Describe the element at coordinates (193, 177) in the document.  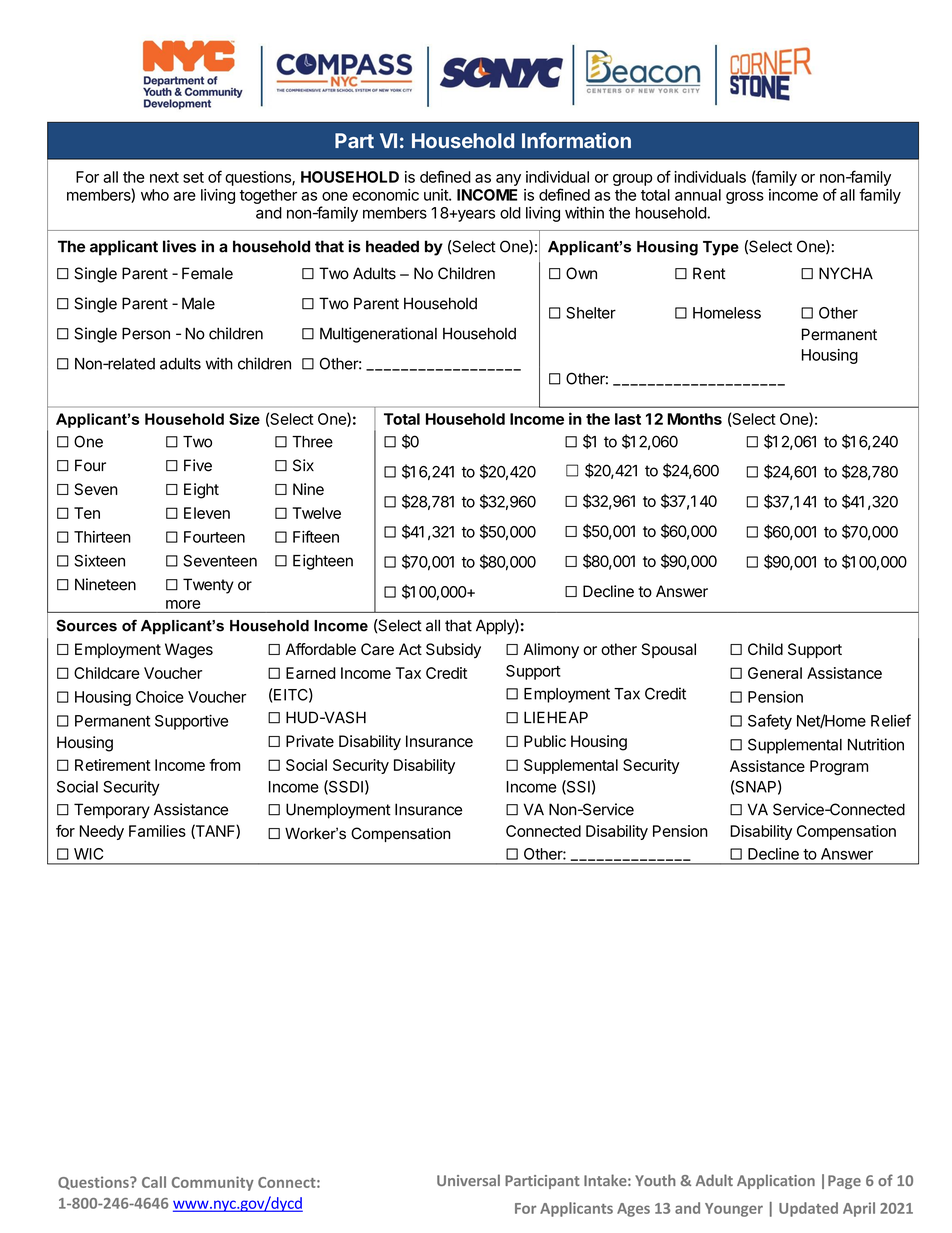
I see `set` at that location.
